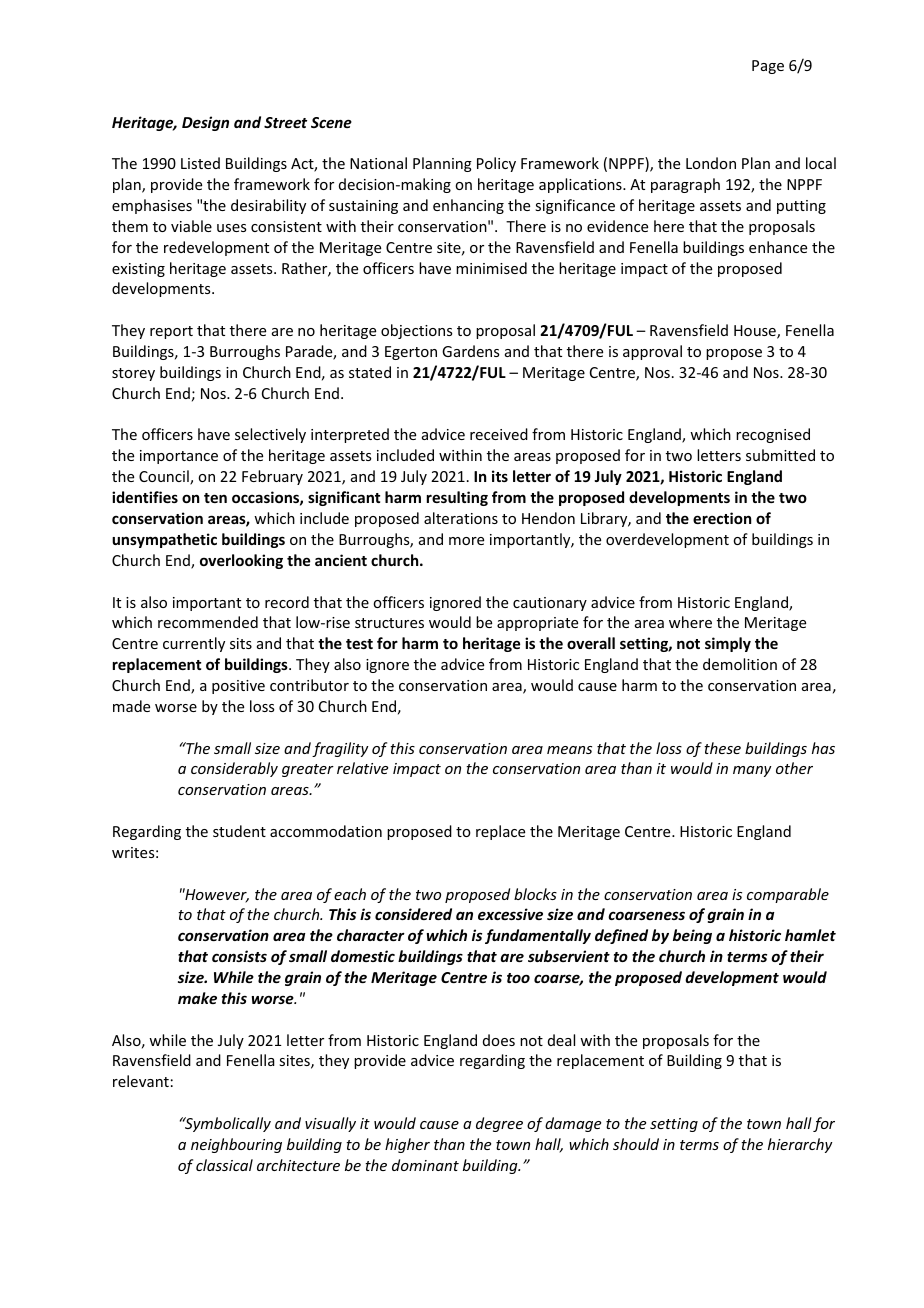 The image size is (924, 1308). I want to click on student, so click(239, 831).
